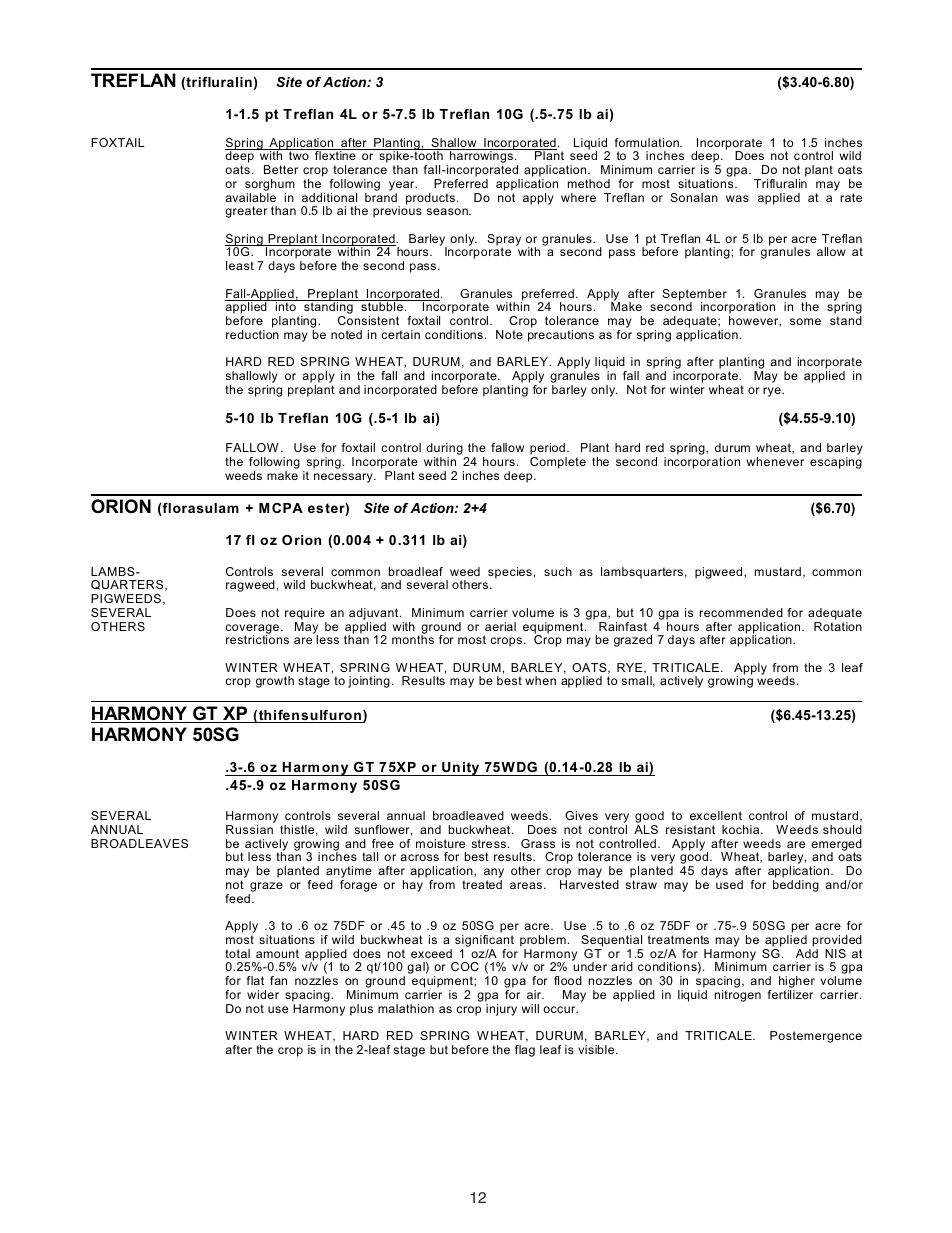 This screenshot has width=952, height=1233. What do you see at coordinates (249, 829) in the screenshot?
I see `Russian` at bounding box center [249, 829].
